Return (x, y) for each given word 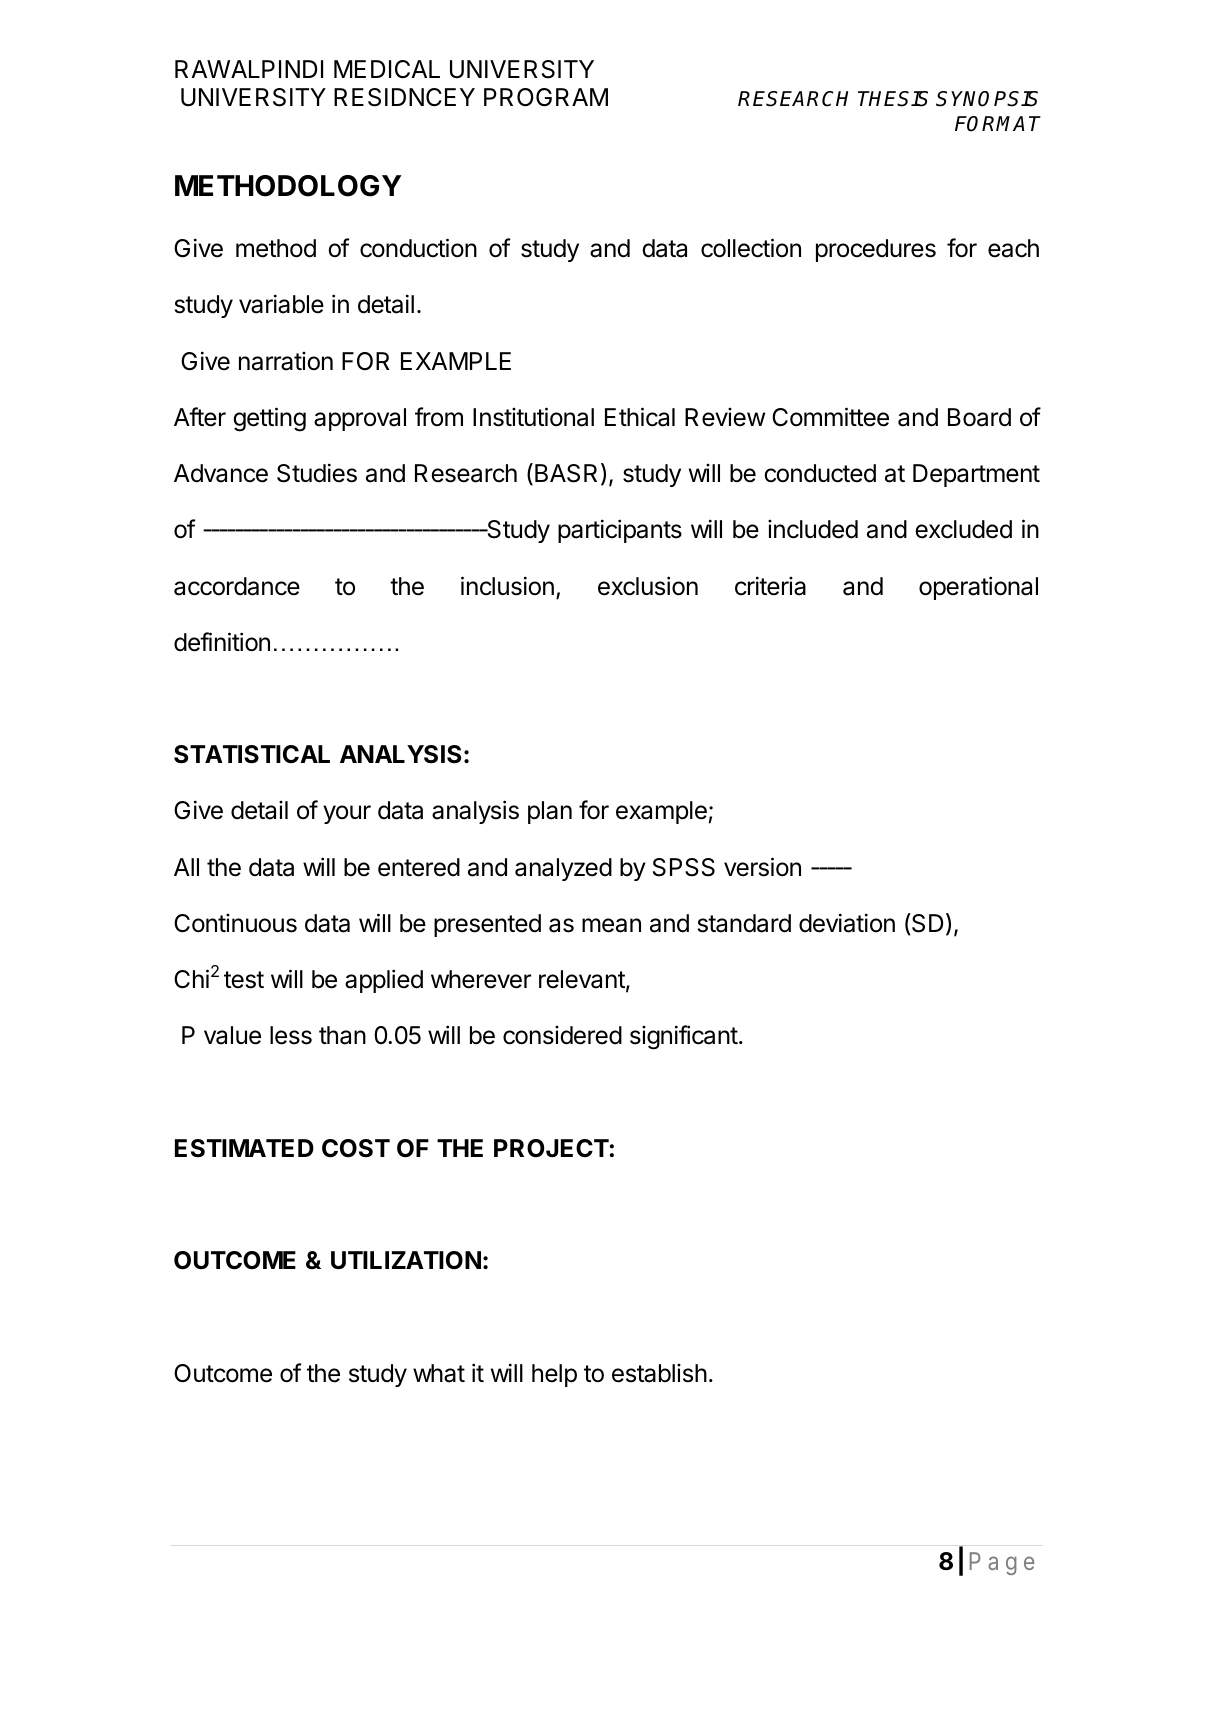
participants (620, 531)
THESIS (893, 99)
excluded (963, 529)
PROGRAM (546, 97)
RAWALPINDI (249, 69)
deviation (847, 923)
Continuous (235, 923)
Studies (317, 473)
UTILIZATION (406, 1260)
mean (611, 925)
